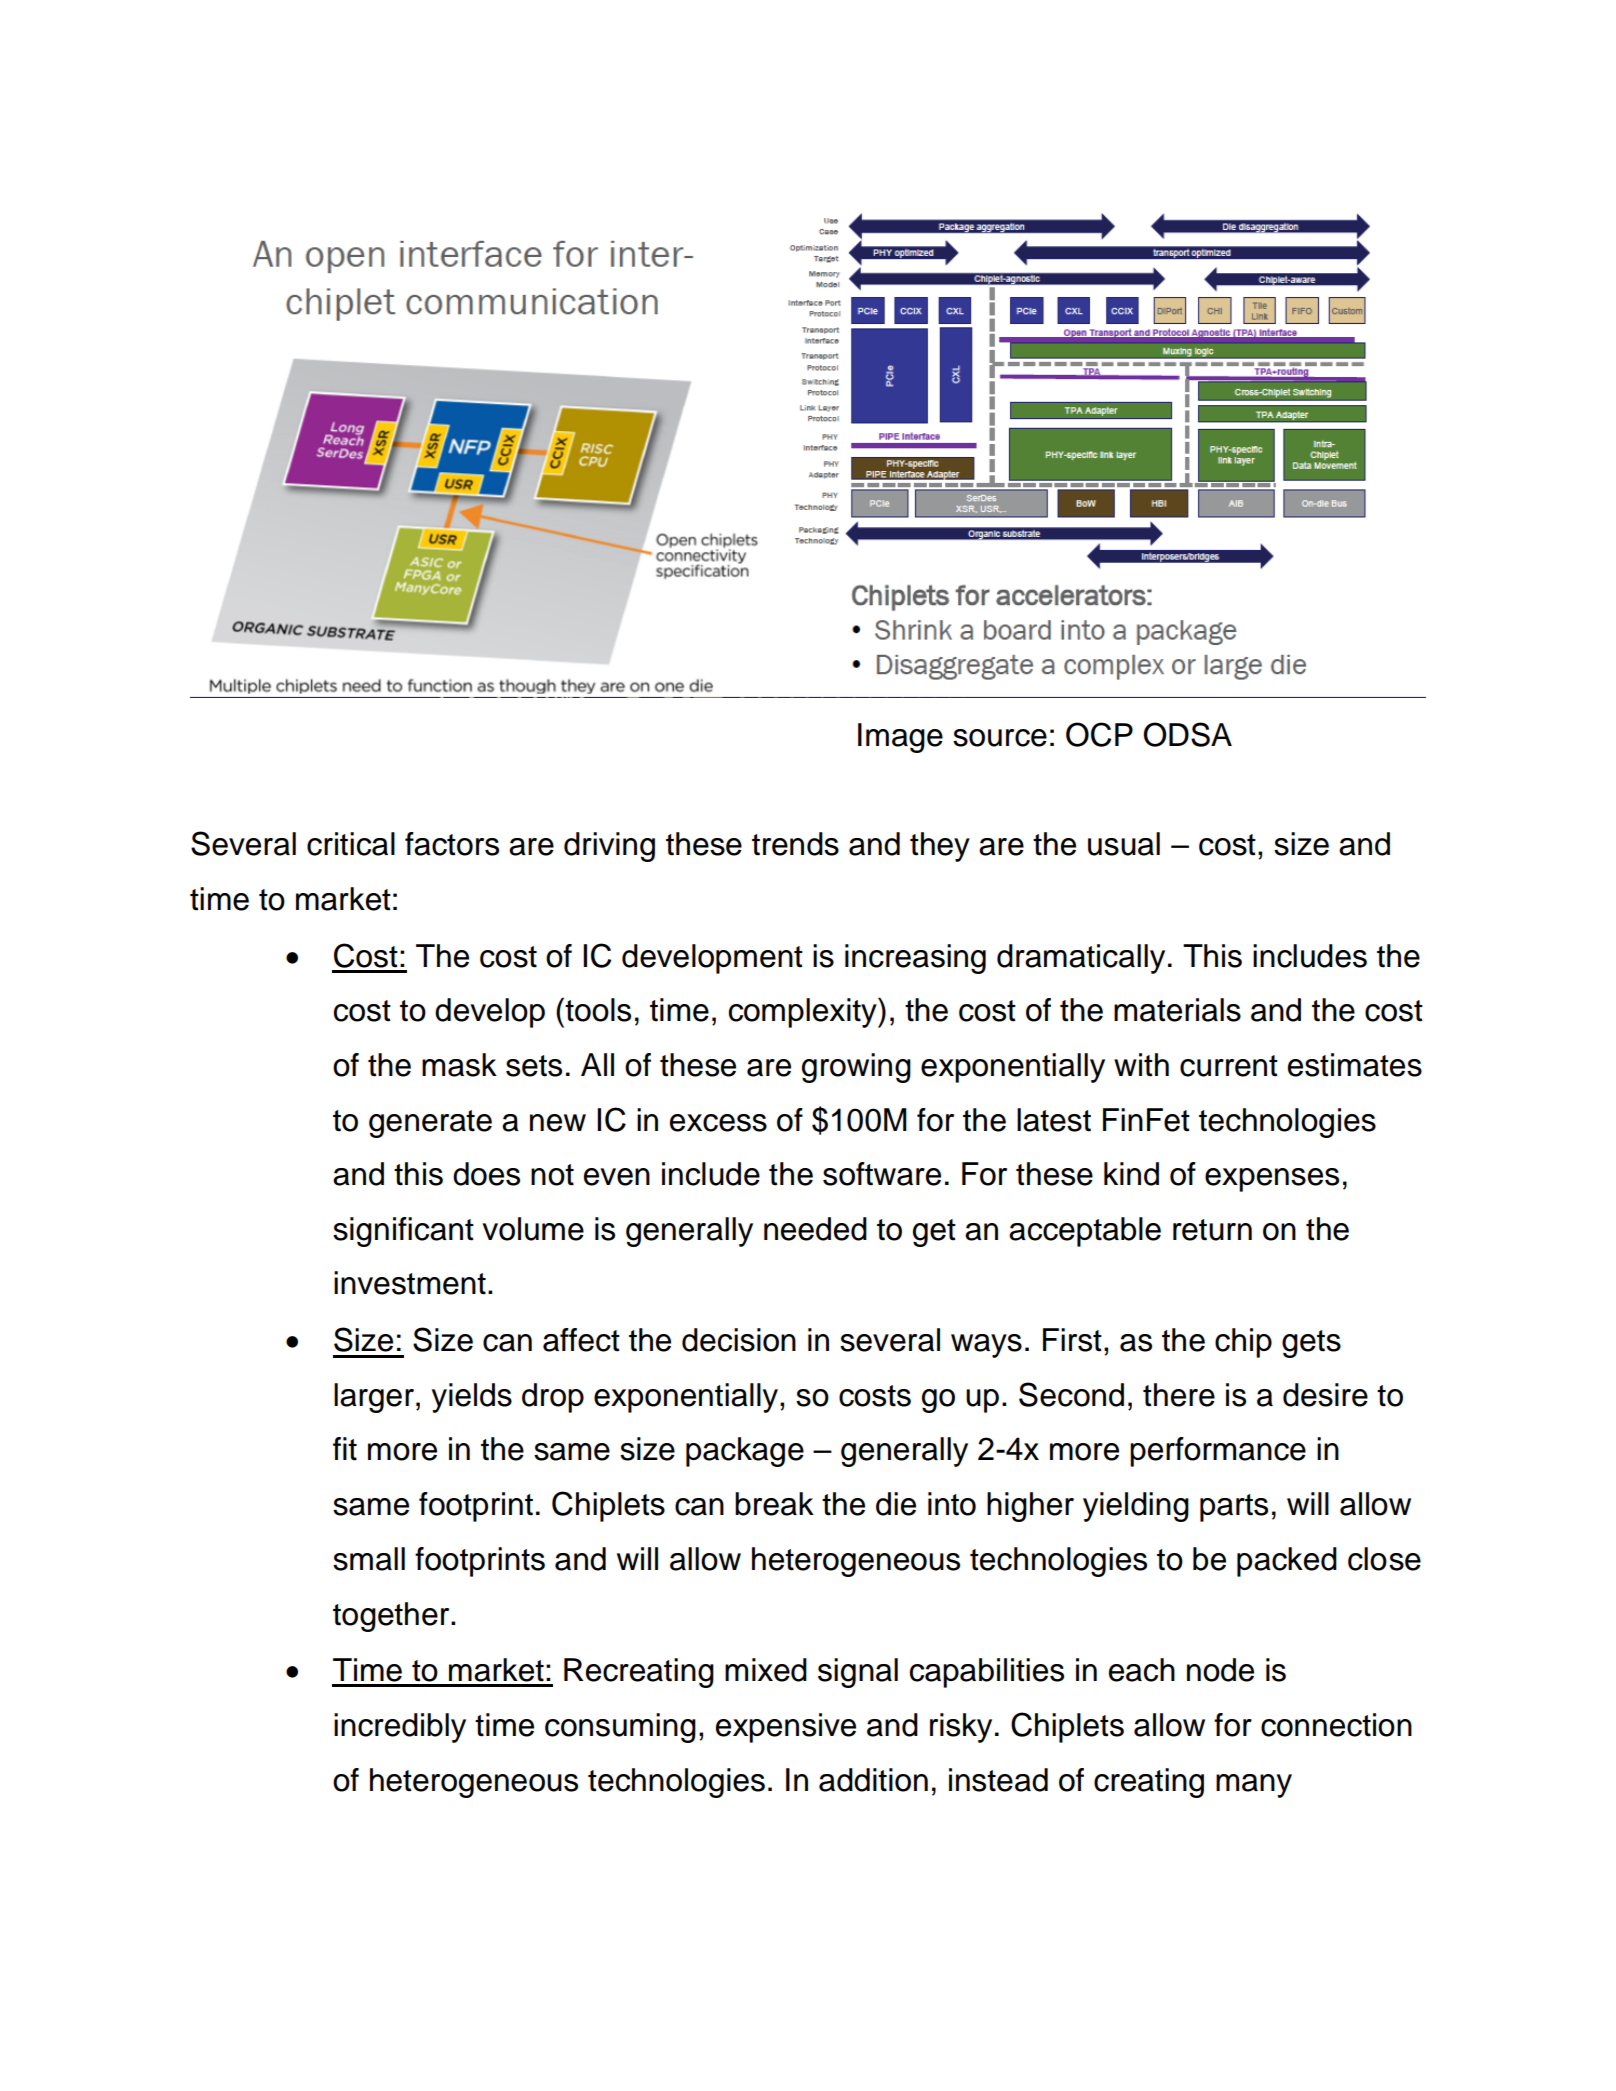 This screenshot has width=1616, height=2091. I want to click on incredibly, so click(400, 1728).
